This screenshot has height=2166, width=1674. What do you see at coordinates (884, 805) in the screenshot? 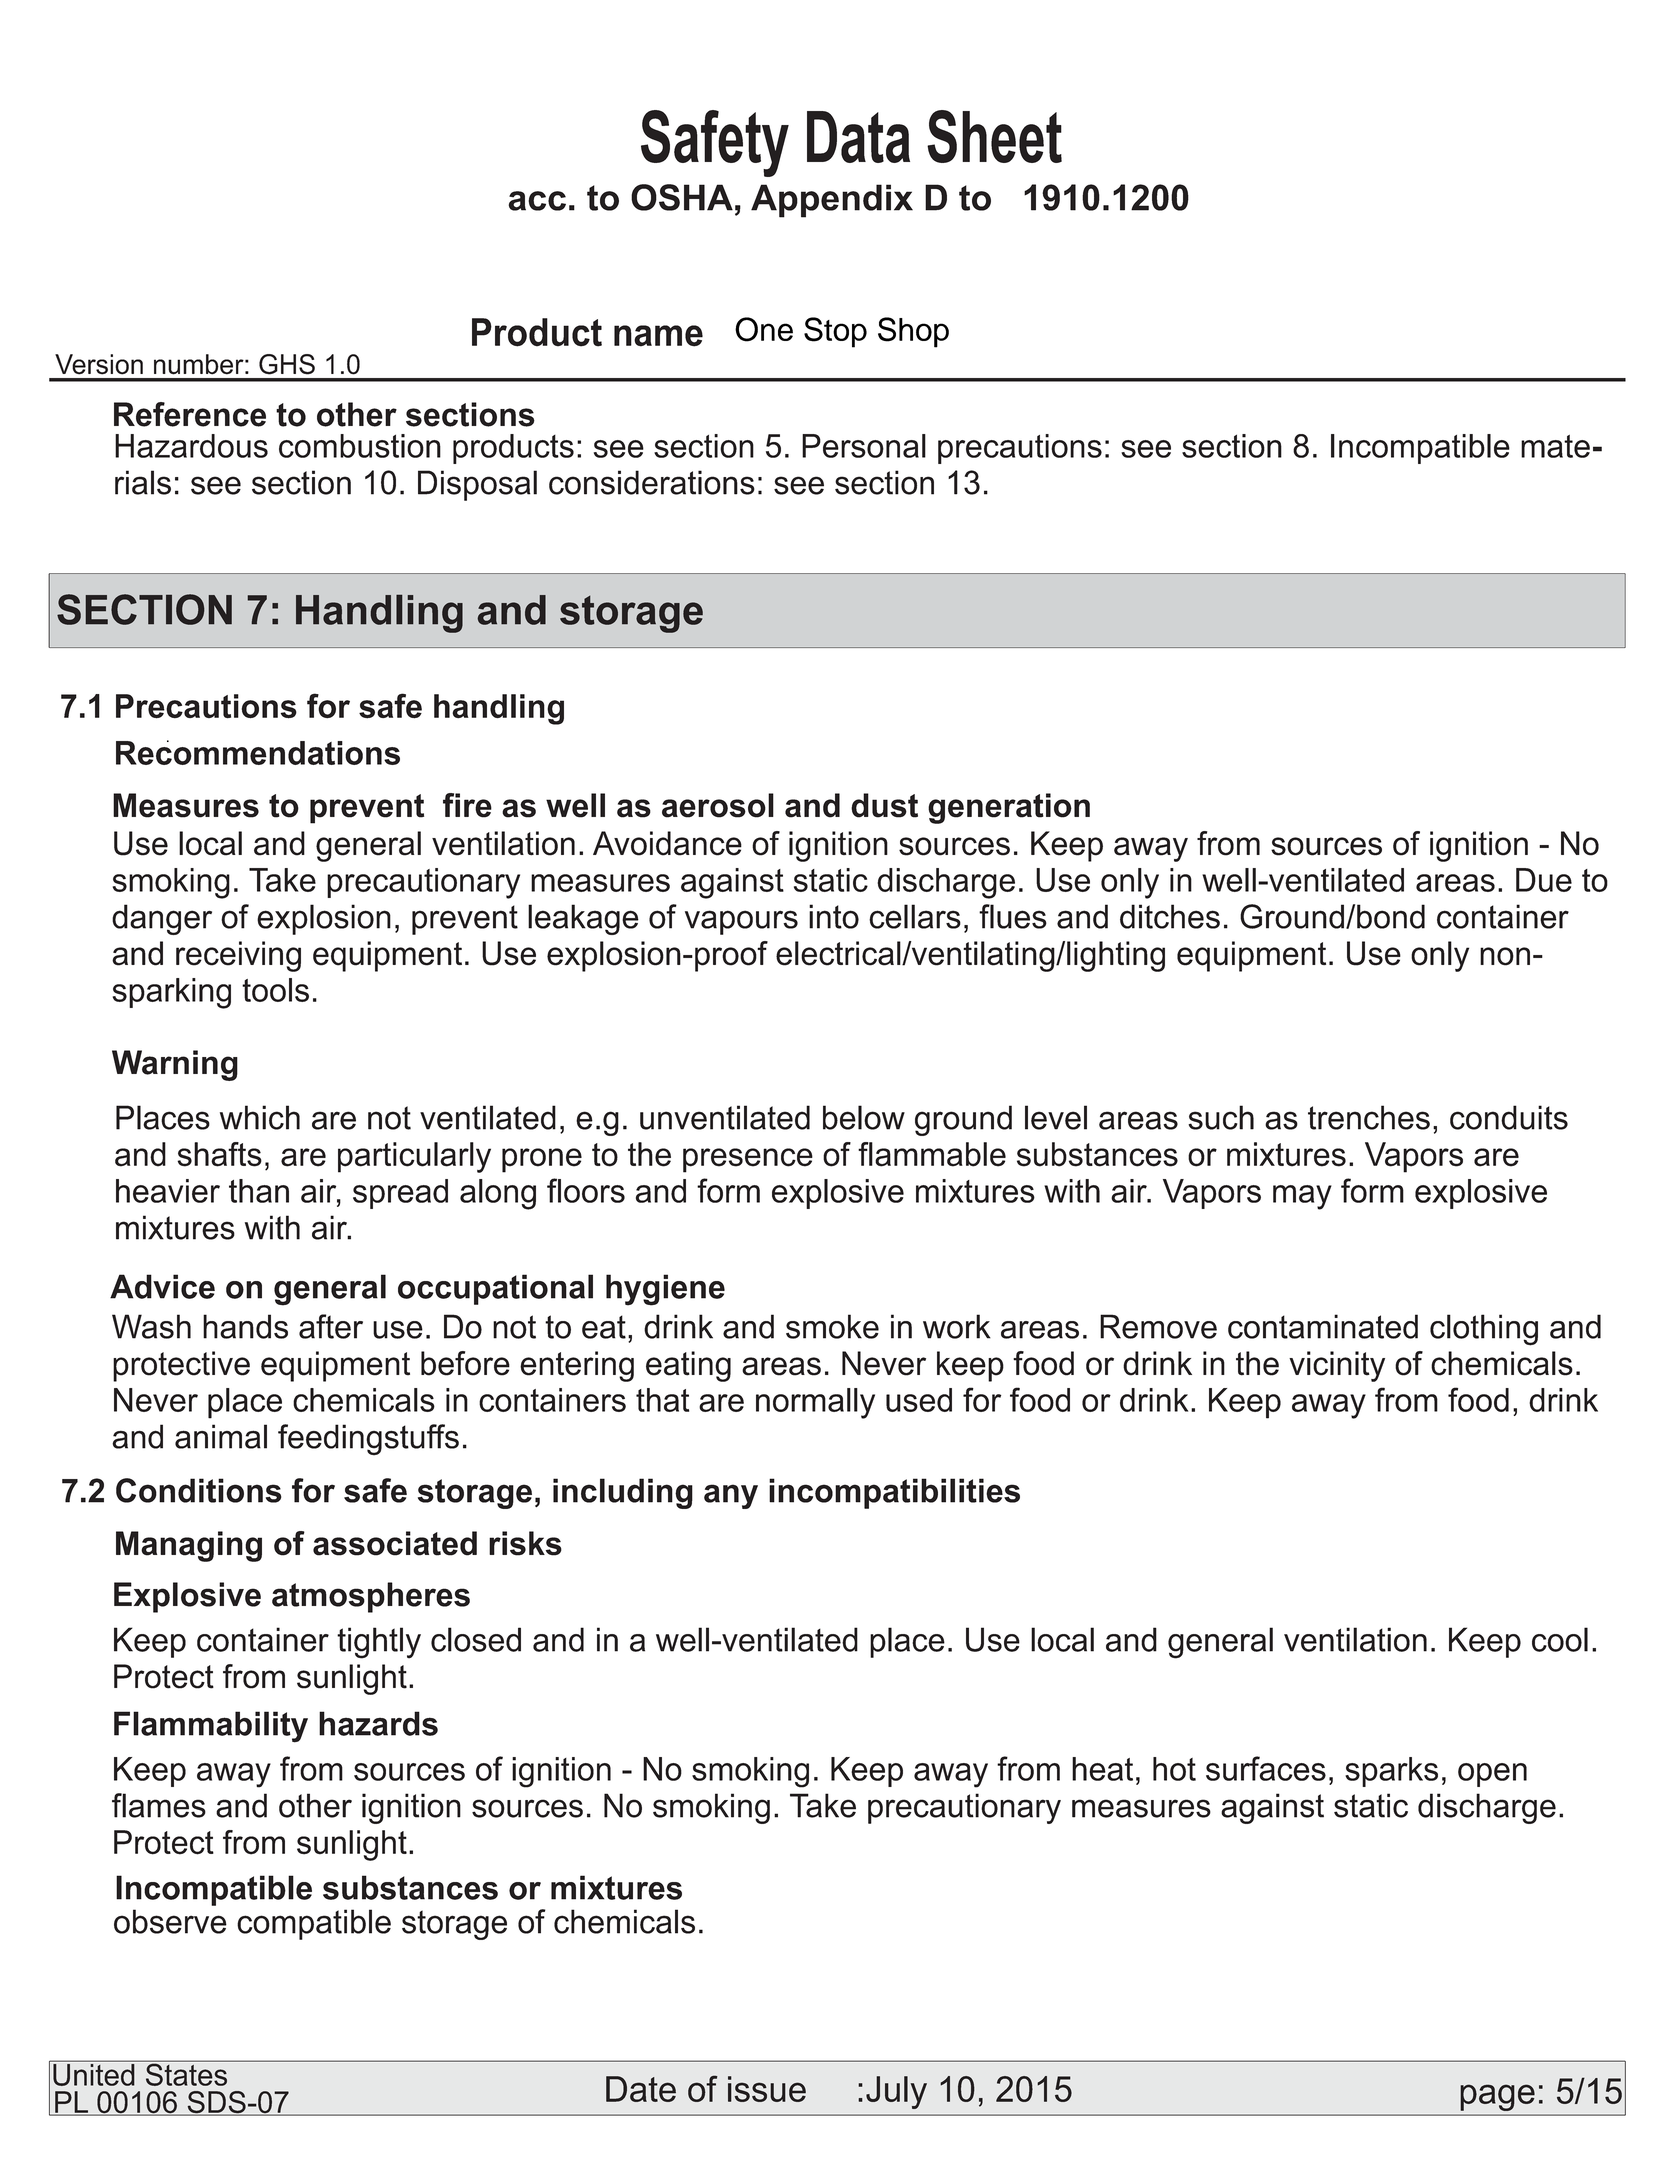
I see `dust` at bounding box center [884, 805].
